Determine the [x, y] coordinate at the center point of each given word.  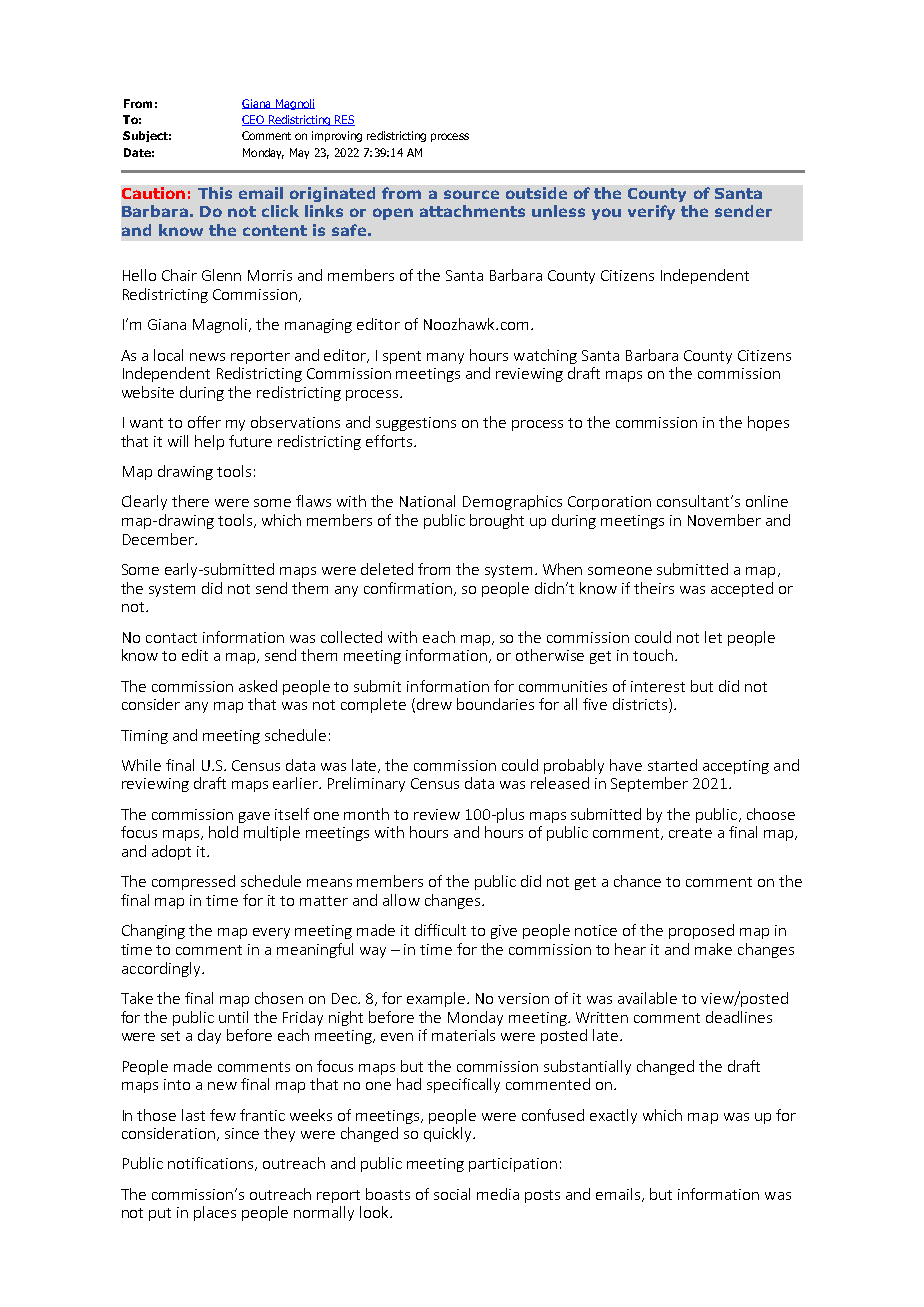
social [452, 1194]
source [471, 194]
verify [651, 212]
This [215, 193]
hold [223, 832]
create [690, 833]
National [427, 501]
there [190, 501]
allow [401, 900]
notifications [212, 1164]
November [724, 520]
